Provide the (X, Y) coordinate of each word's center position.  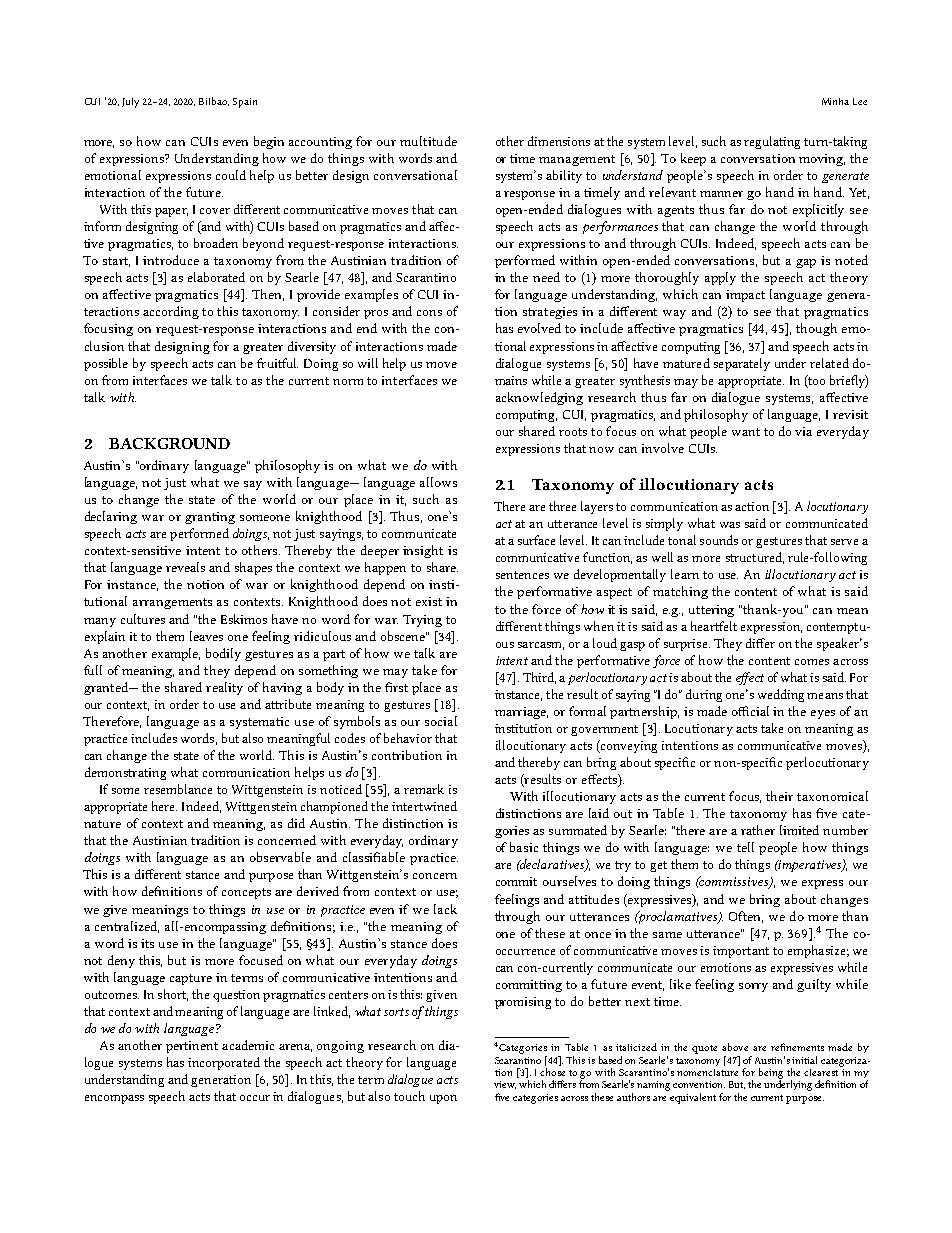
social (441, 721)
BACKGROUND (169, 443)
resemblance (178, 789)
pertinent (192, 1047)
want (746, 432)
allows (438, 482)
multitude (428, 141)
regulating (772, 142)
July (130, 103)
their (779, 796)
